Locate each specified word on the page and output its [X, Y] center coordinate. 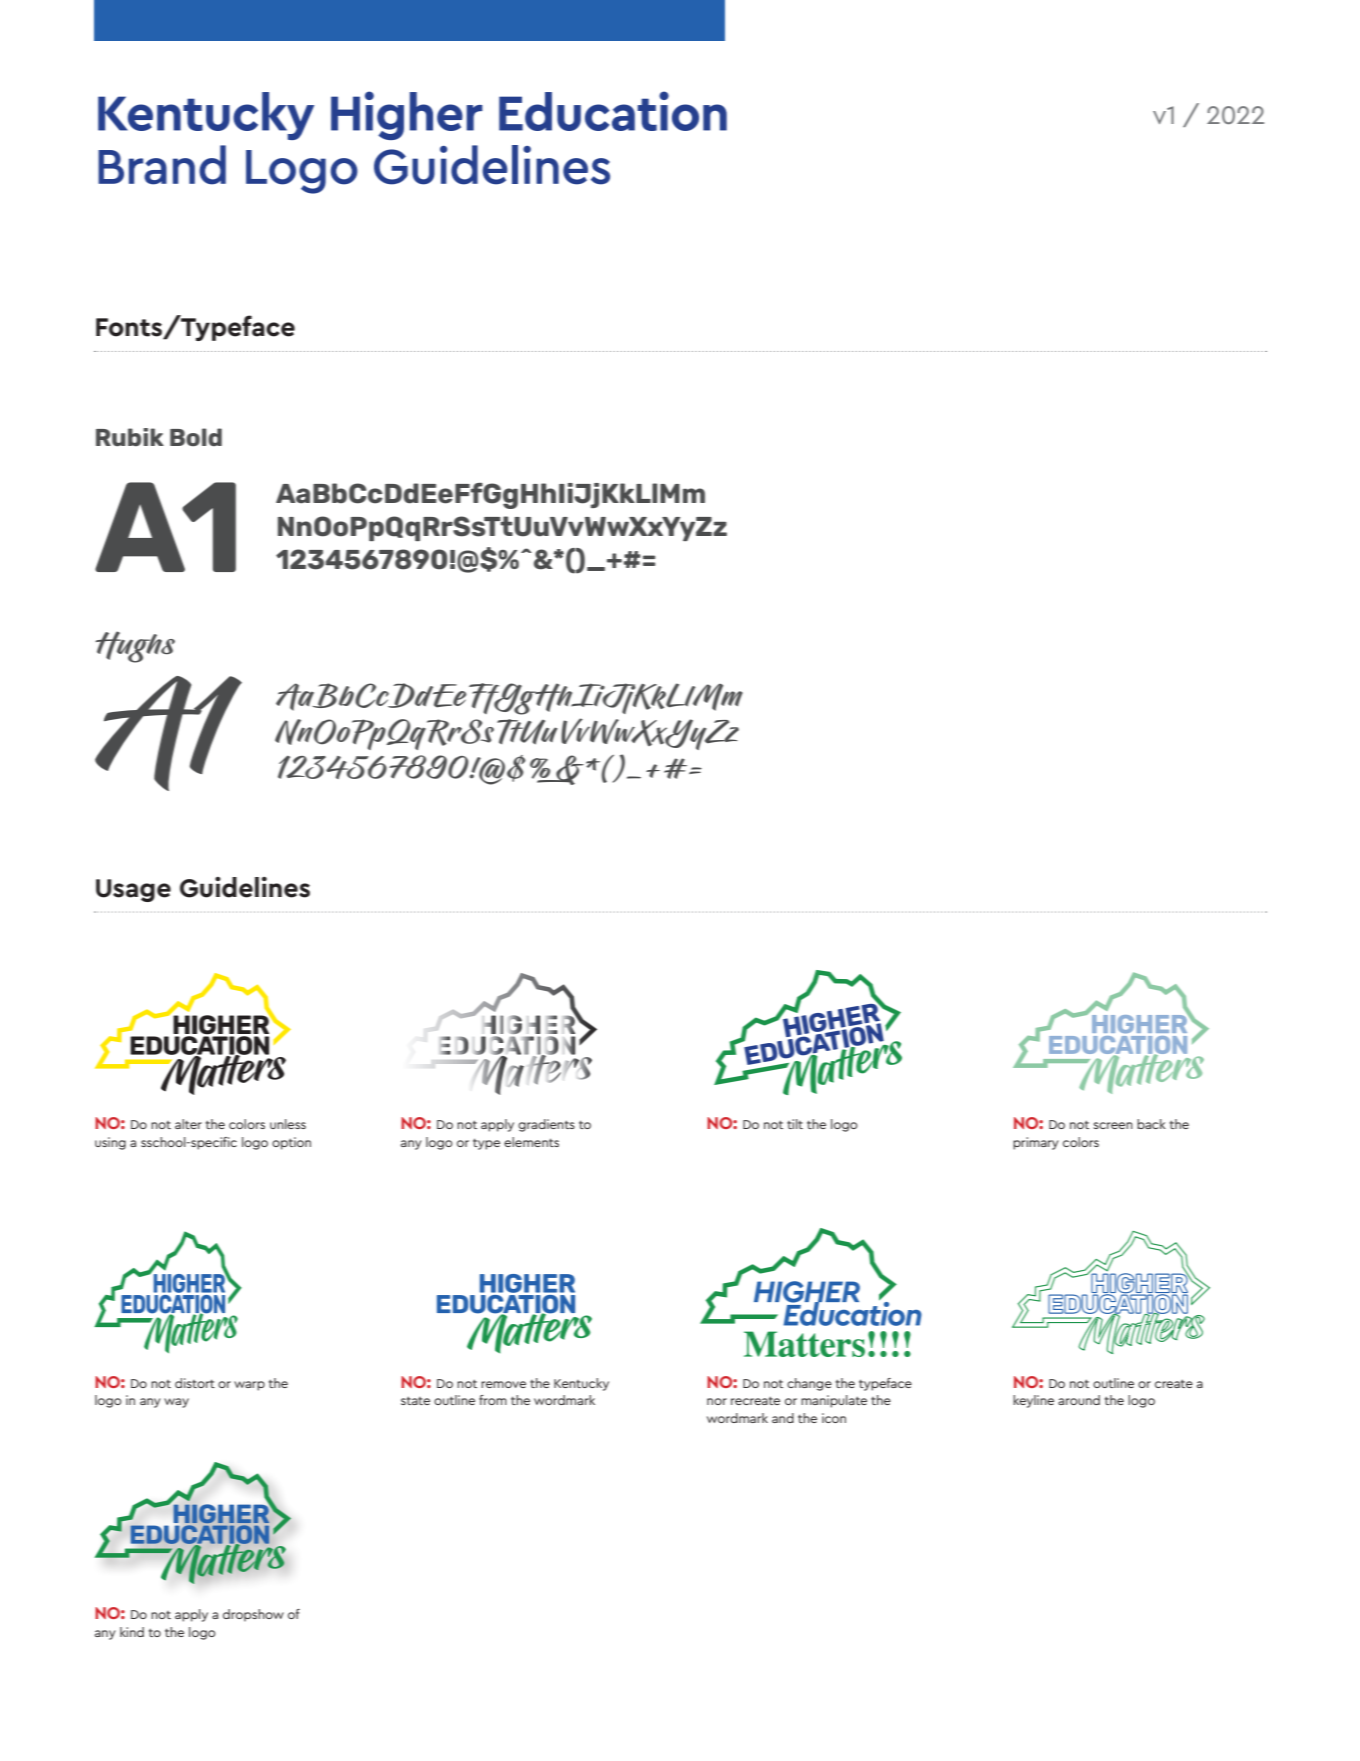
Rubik [130, 437]
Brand [162, 165]
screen [1113, 1125]
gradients [546, 1125]
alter [188, 1124]
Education [613, 111]
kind [132, 1632]
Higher [407, 115]
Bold [196, 437]
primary [1036, 1143]
